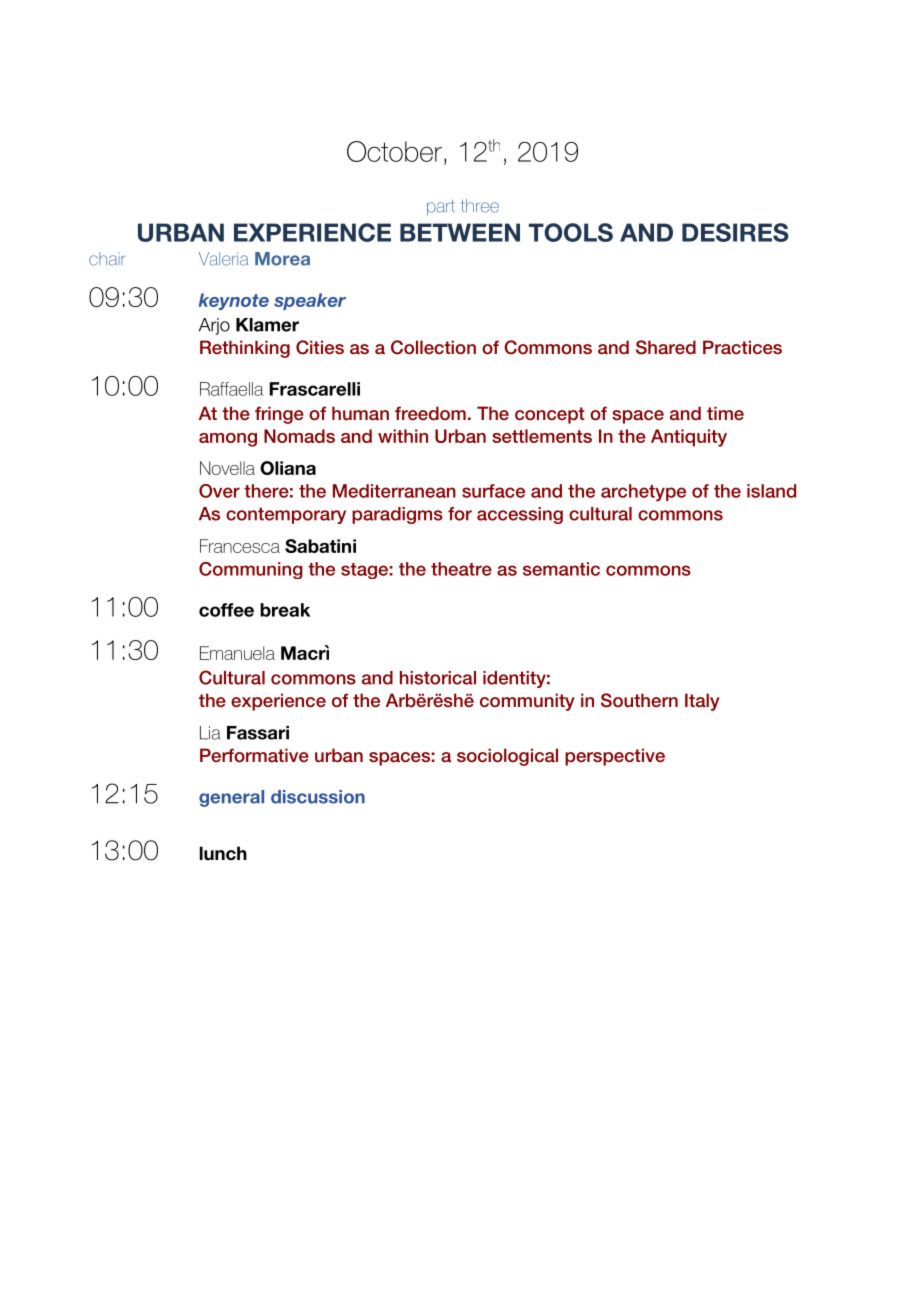  What do you see at coordinates (223, 853) in the document?
I see `lunch` at bounding box center [223, 853].
